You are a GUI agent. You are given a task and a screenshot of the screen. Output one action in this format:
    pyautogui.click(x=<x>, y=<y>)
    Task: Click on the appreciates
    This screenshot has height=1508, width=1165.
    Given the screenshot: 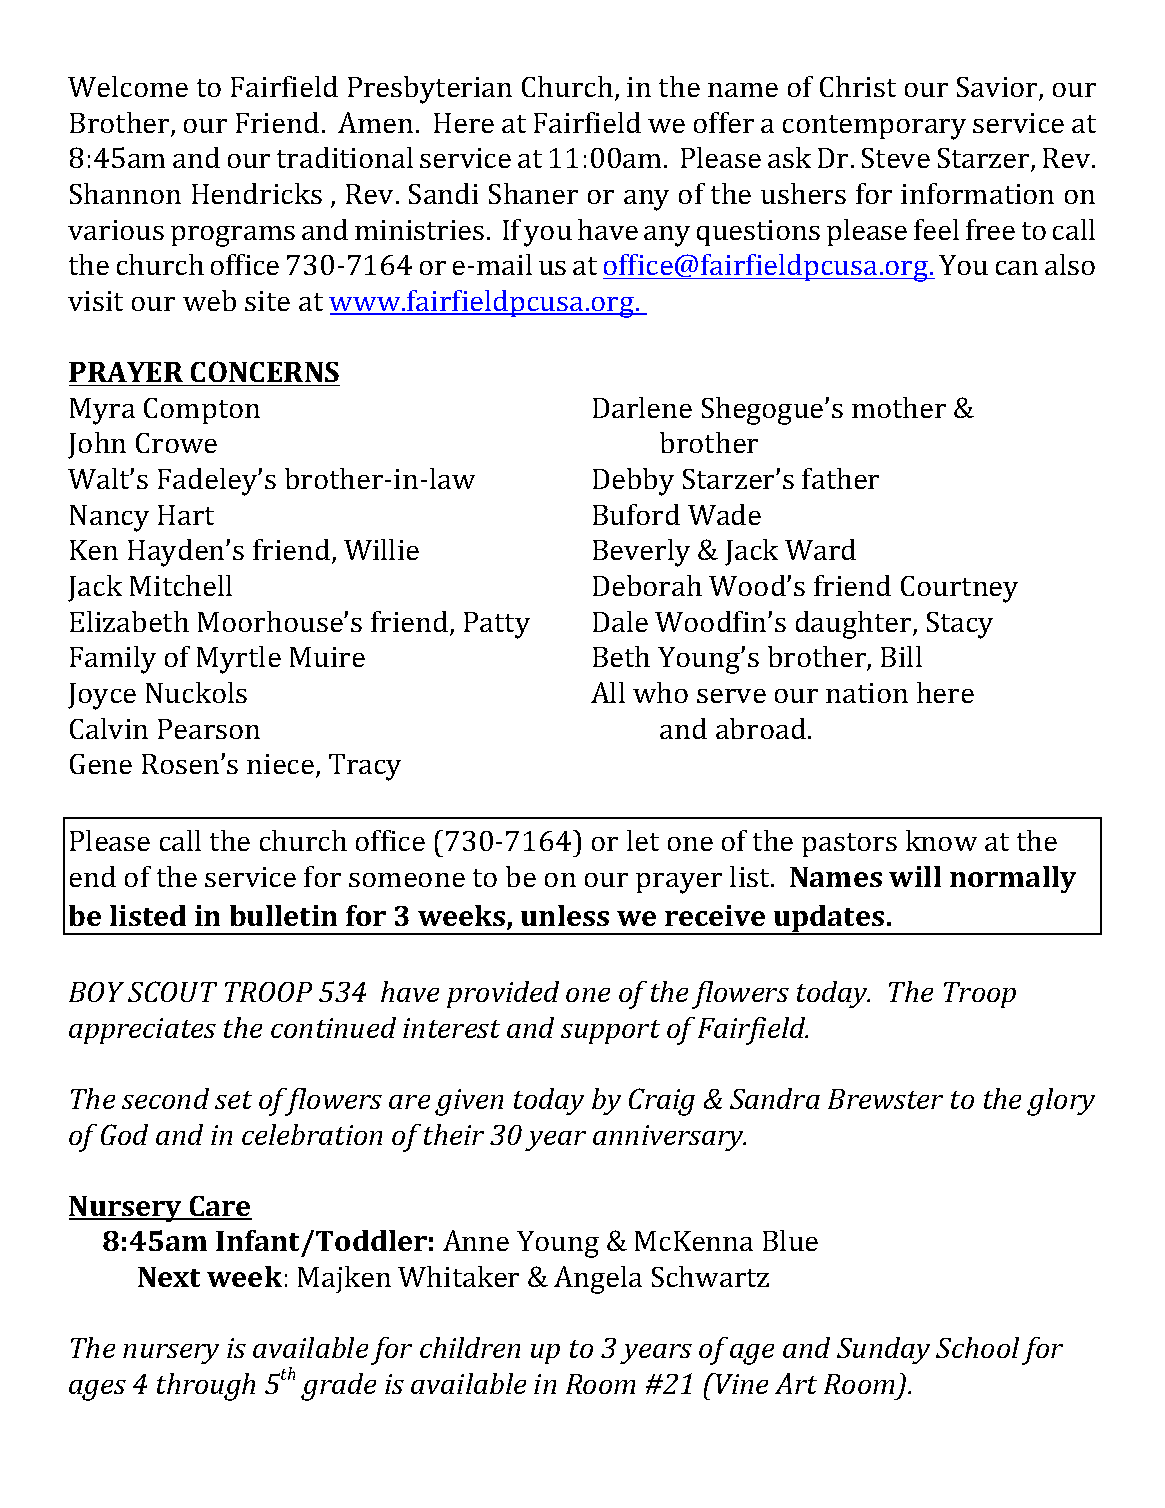 What is the action you would take?
    pyautogui.click(x=142, y=1031)
